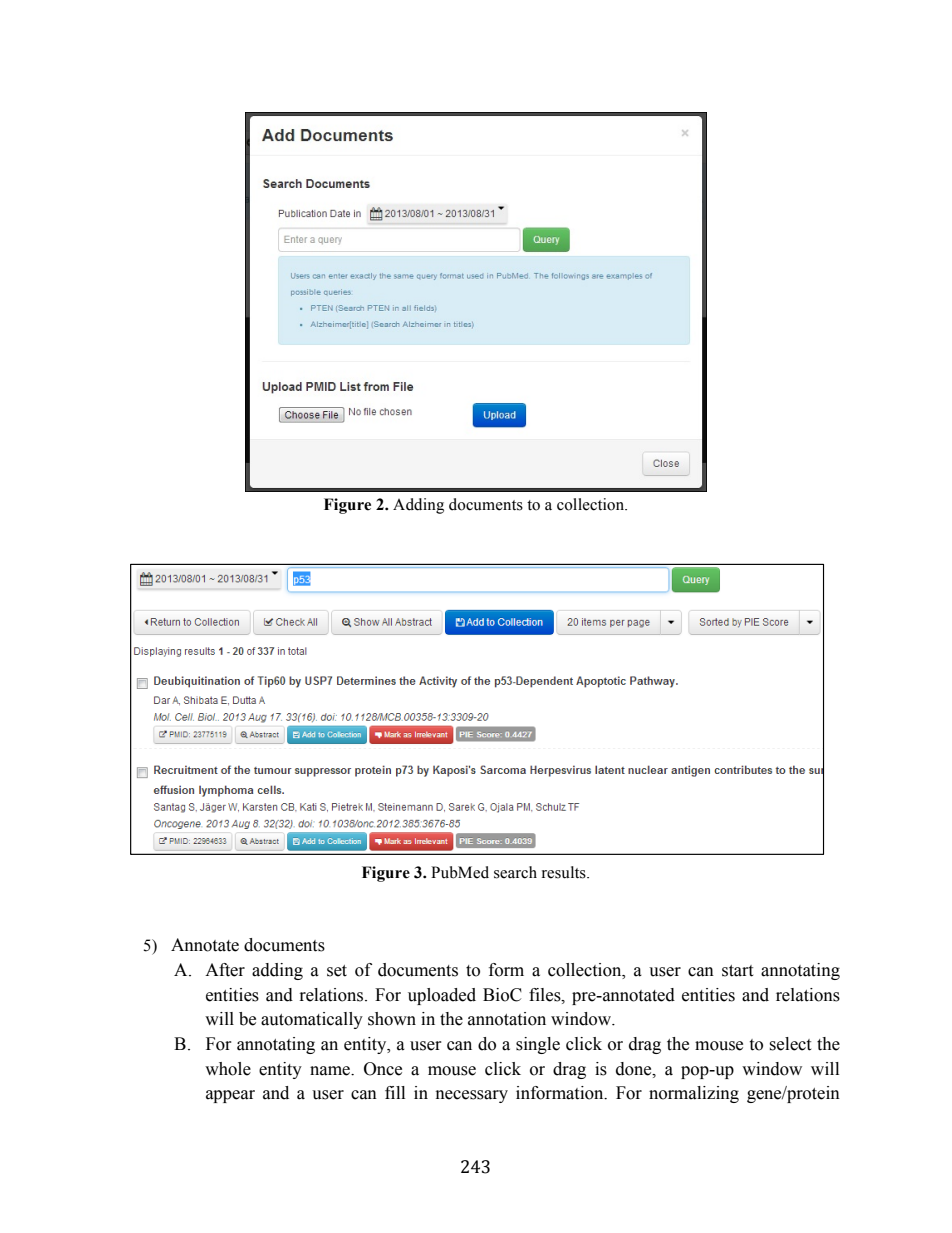 The image size is (952, 1233). Describe the element at coordinates (565, 872) in the screenshot. I see `results` at that location.
